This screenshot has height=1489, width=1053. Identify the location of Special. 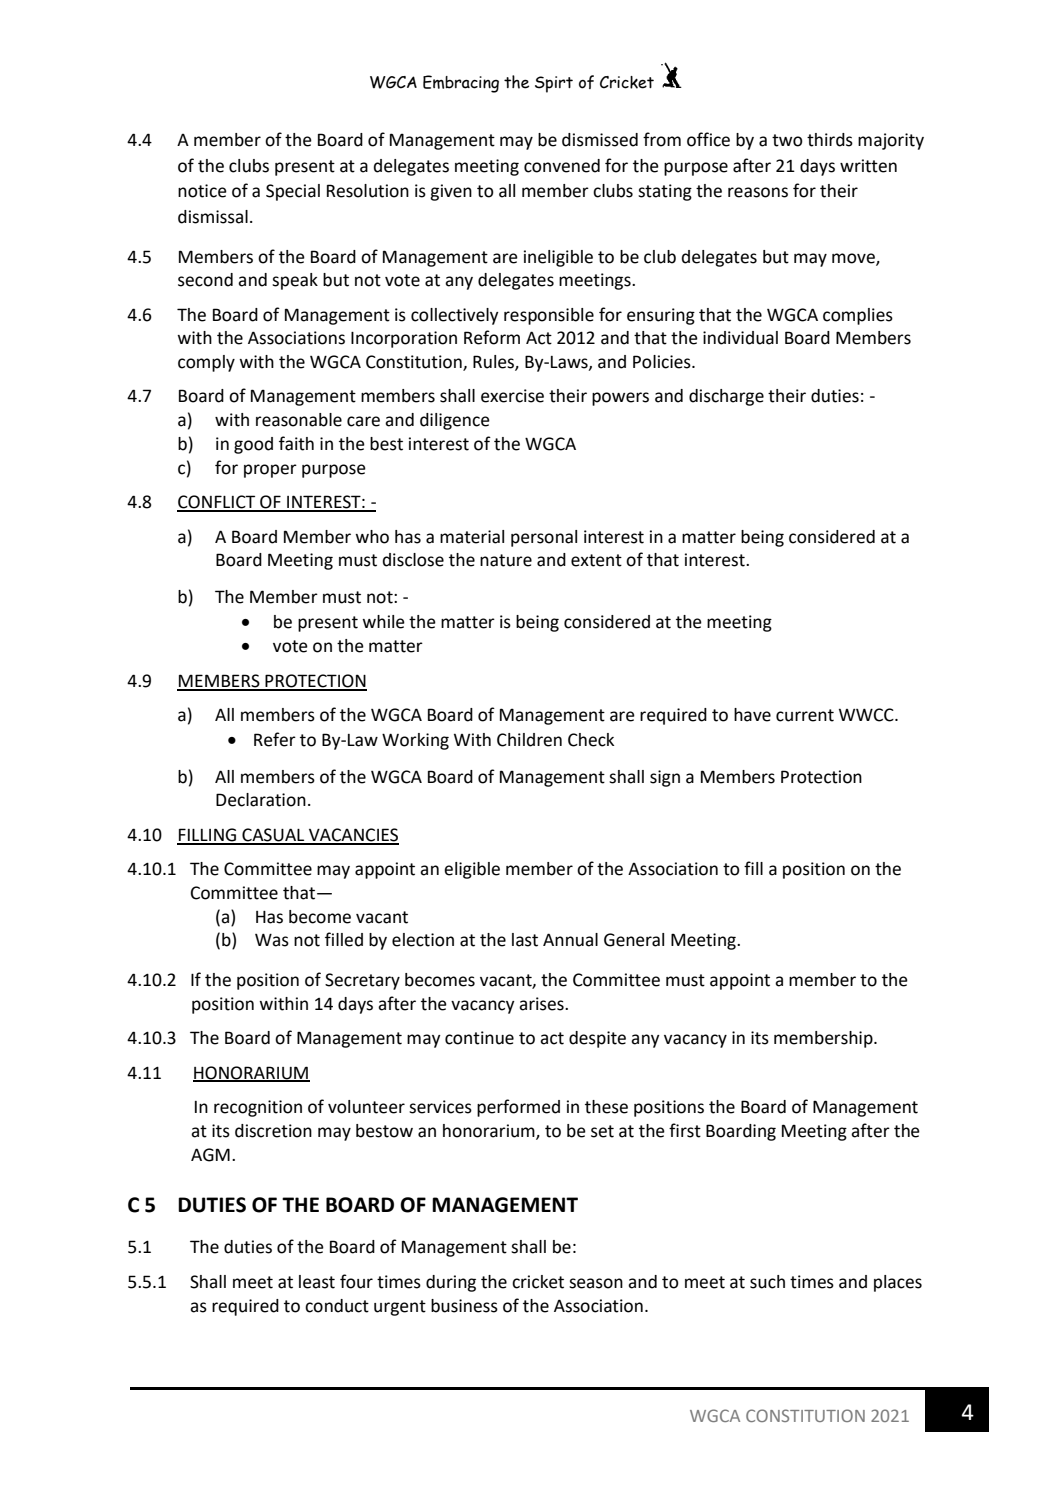
(293, 192).
